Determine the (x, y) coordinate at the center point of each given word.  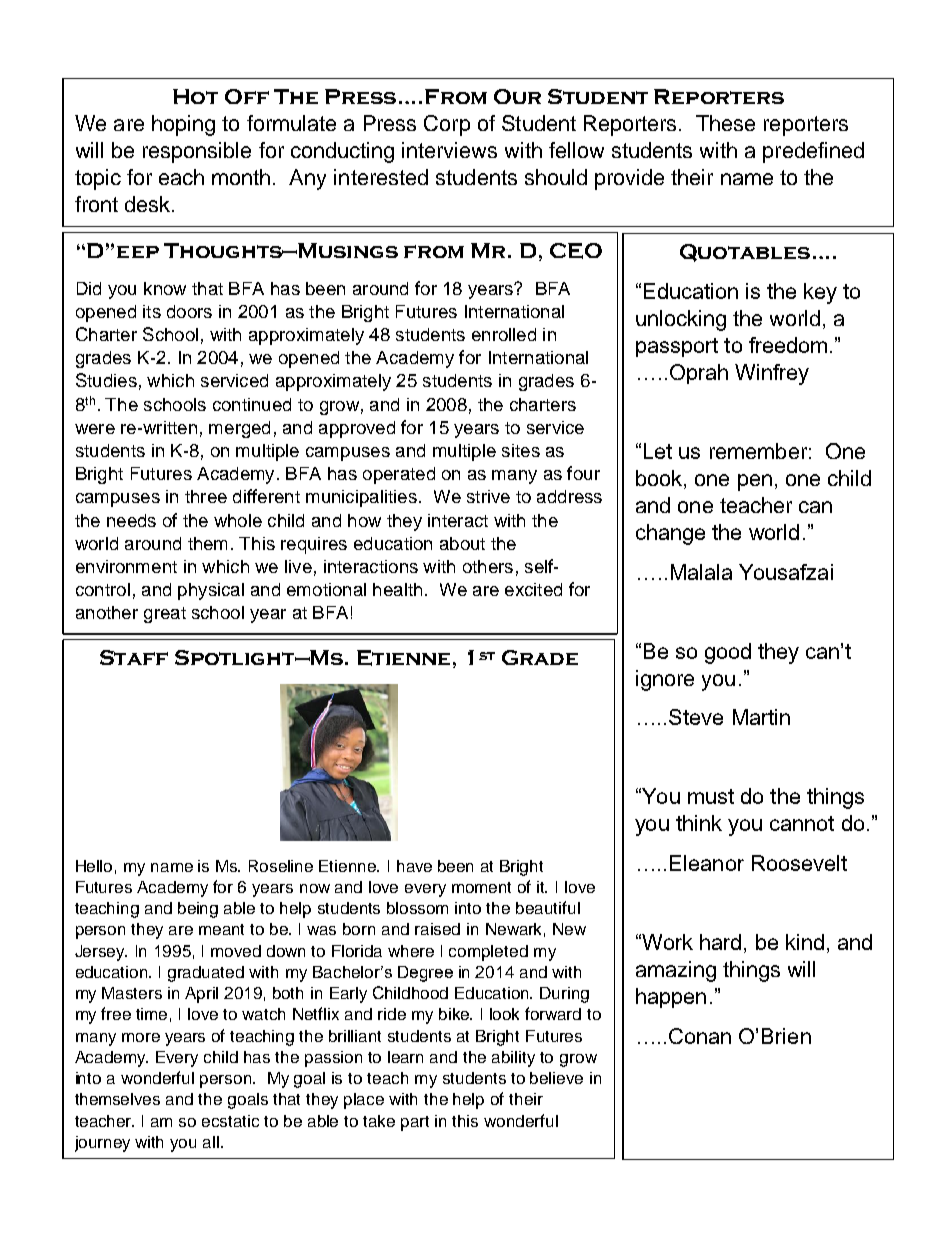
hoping (183, 125)
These (725, 123)
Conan (700, 1036)
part (415, 1123)
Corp (447, 125)
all (211, 1142)
